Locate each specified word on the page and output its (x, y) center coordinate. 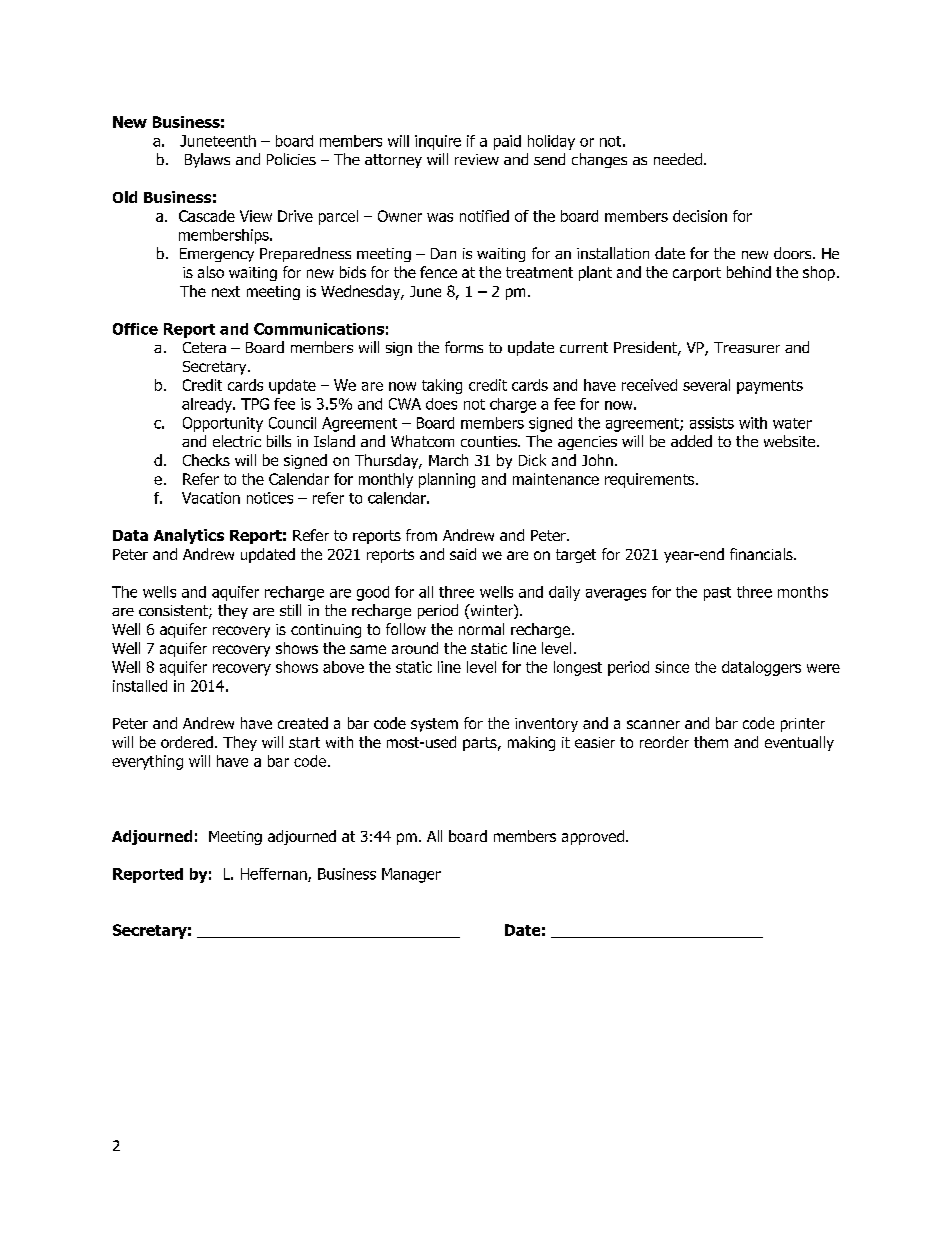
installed (140, 686)
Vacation (211, 498)
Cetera (204, 347)
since (672, 667)
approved (594, 837)
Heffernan (275, 875)
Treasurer (747, 347)
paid (507, 142)
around (415, 648)
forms (464, 347)
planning (447, 480)
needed (678, 159)
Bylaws (207, 160)
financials (762, 554)
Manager (411, 875)
